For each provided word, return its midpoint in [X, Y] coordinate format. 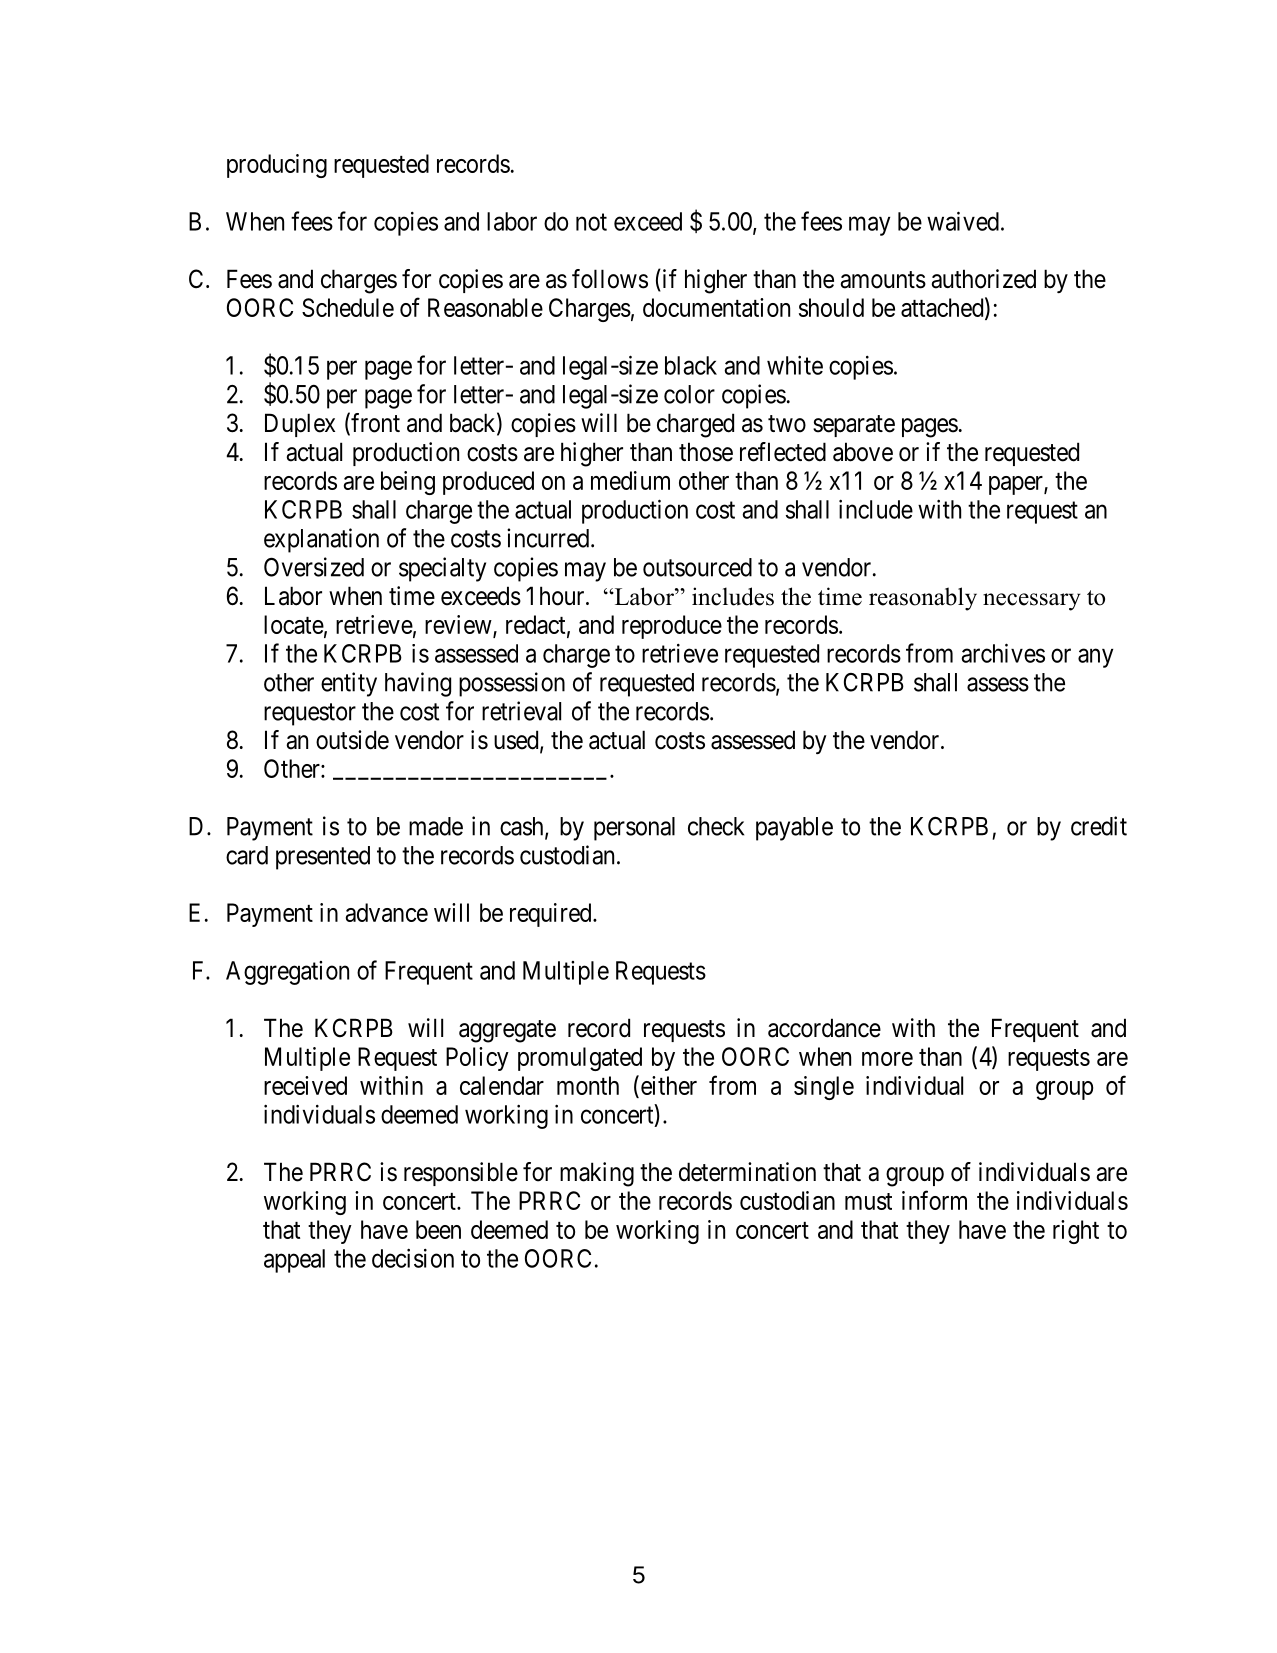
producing [277, 166]
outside [352, 740]
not [591, 222]
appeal [294, 1261]
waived [963, 221]
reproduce [672, 627]
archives [1003, 653]
